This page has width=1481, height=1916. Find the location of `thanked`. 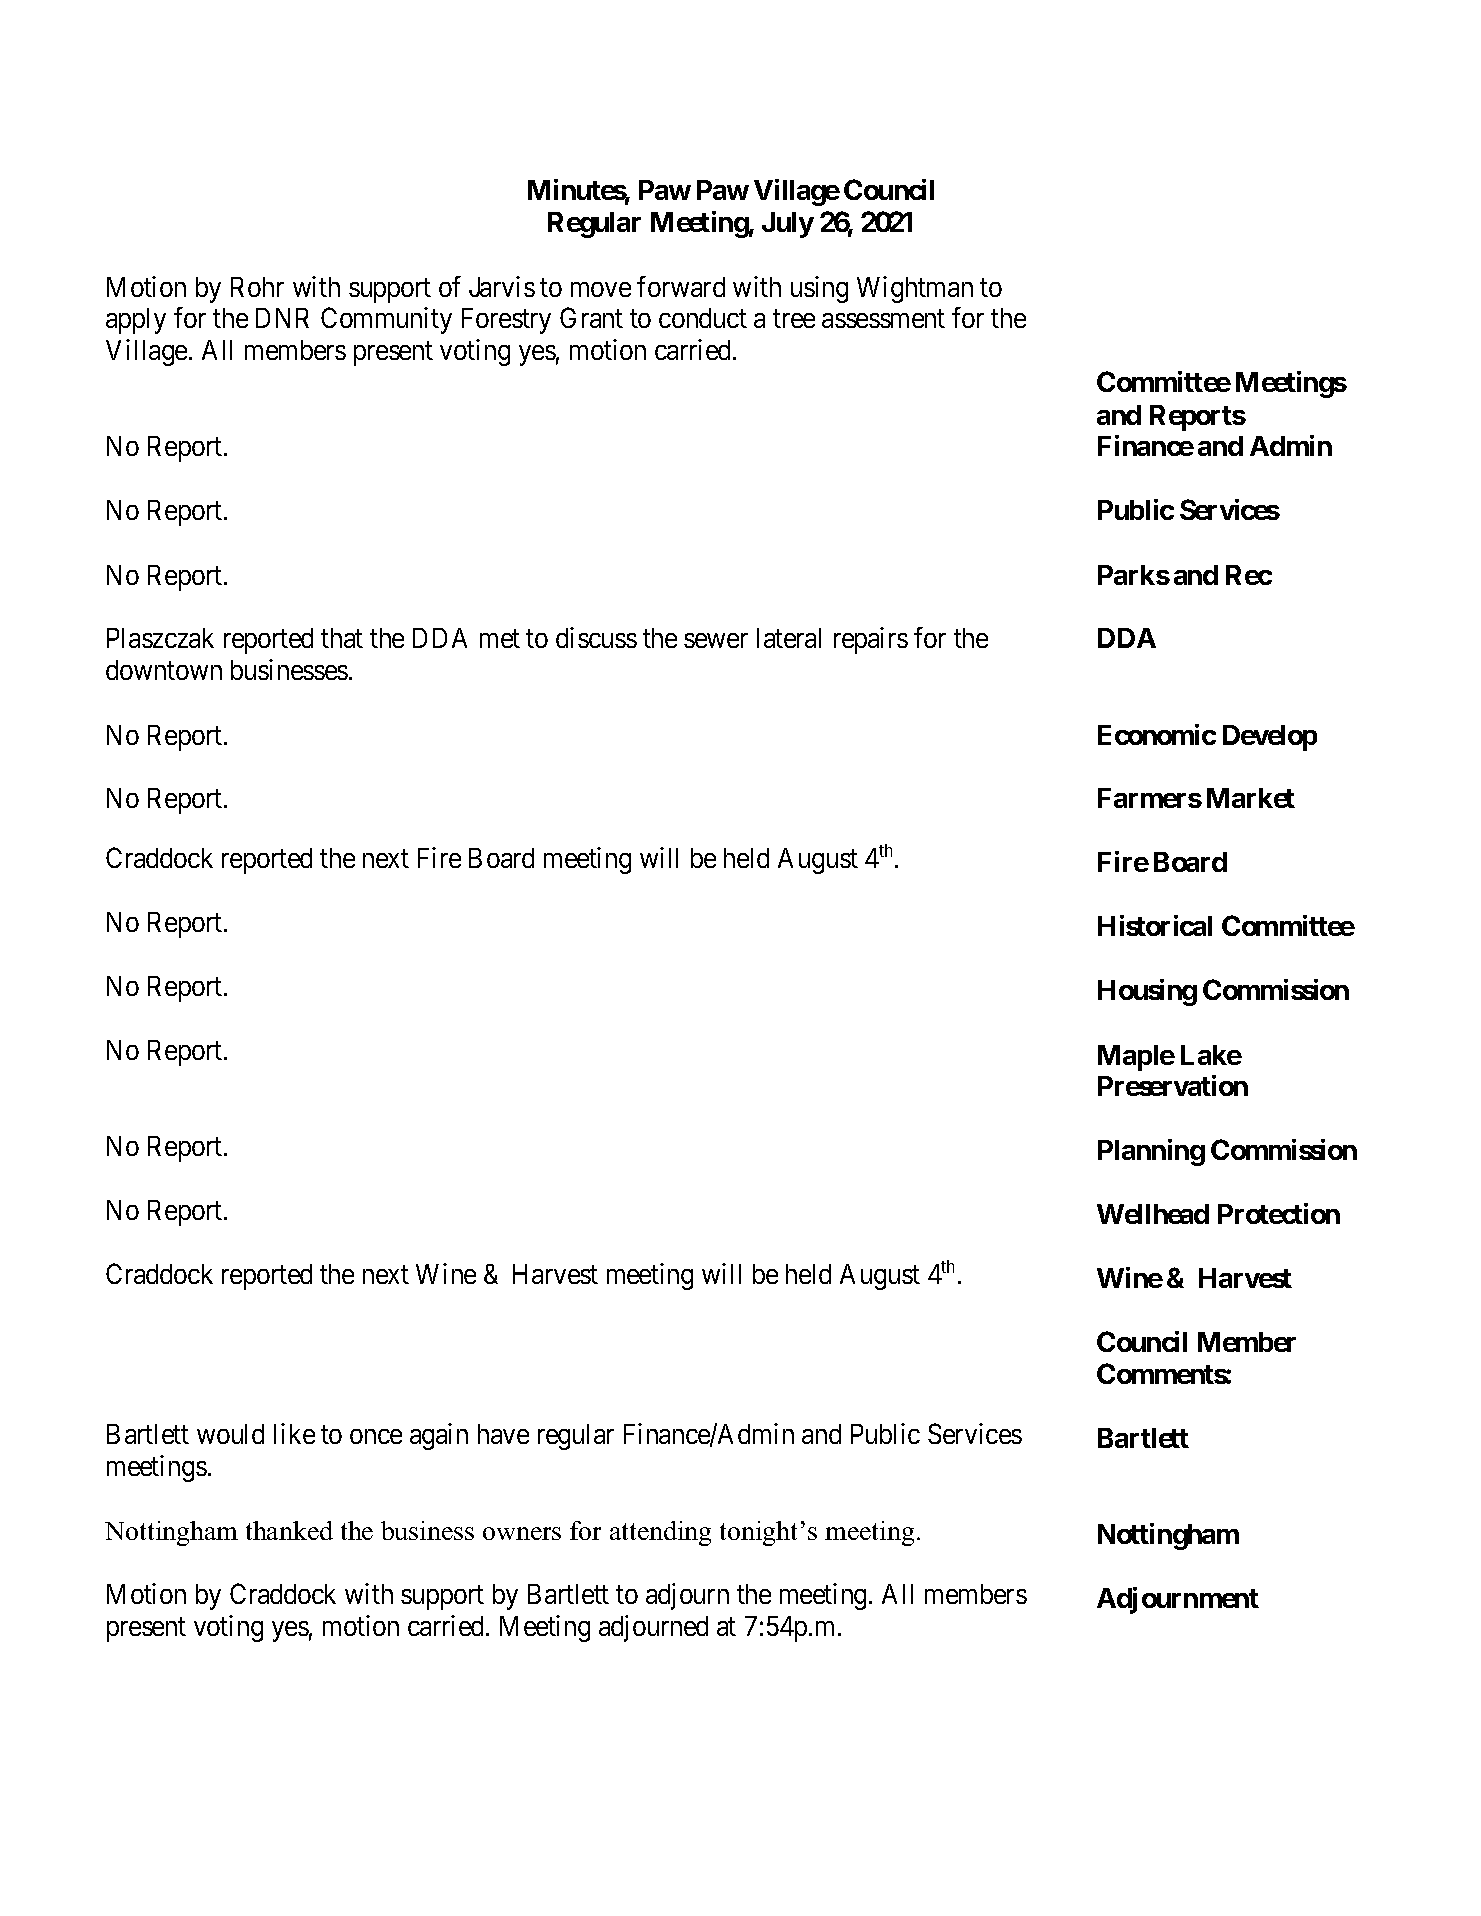

thanked is located at coordinates (289, 1530).
